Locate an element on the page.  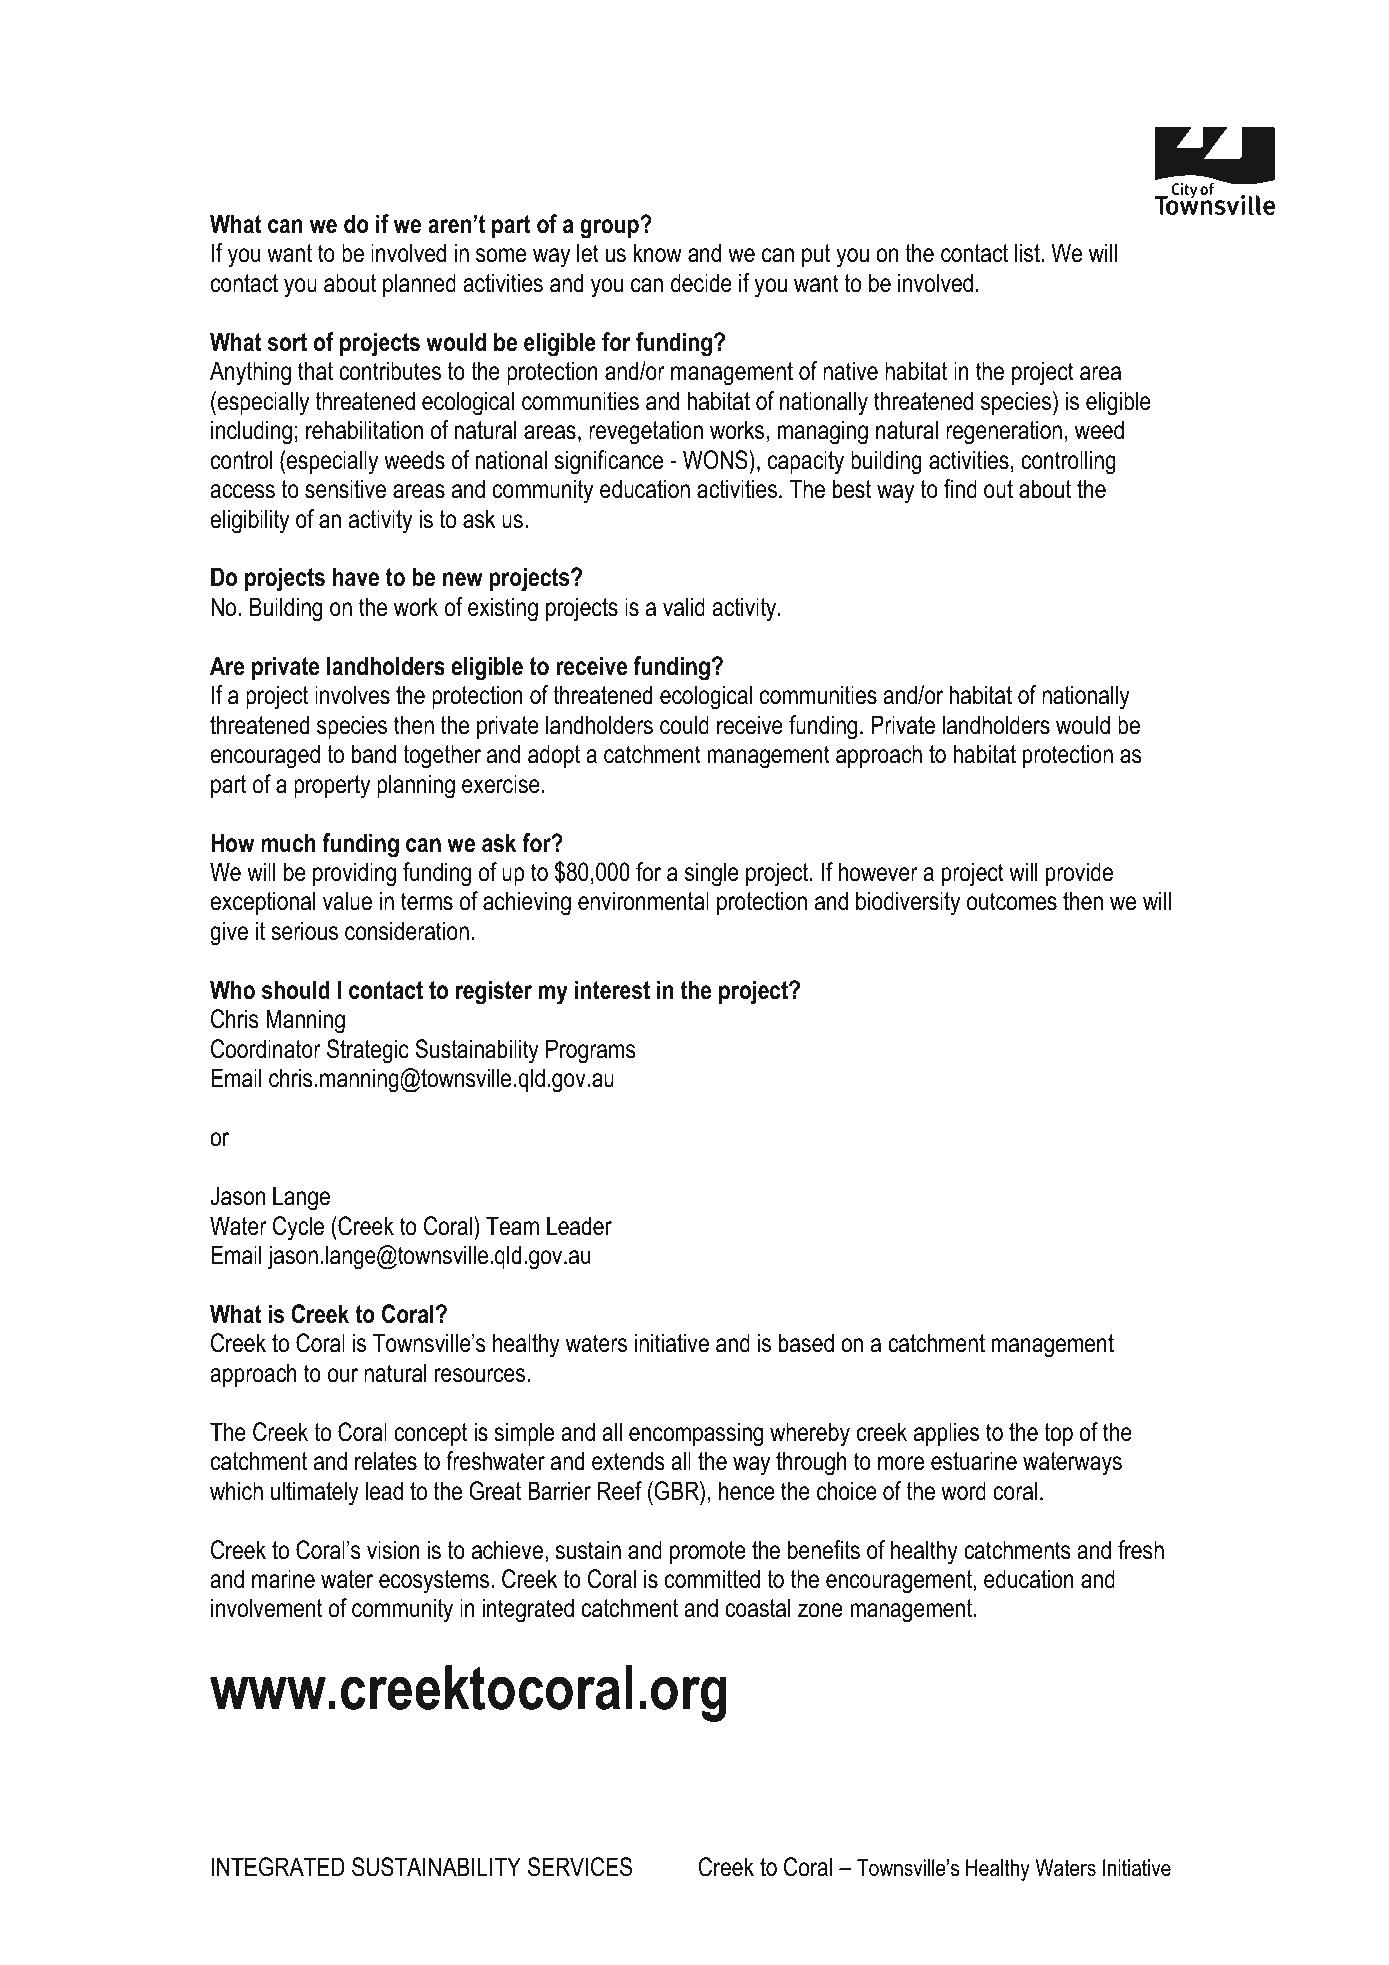
sort is located at coordinates (287, 342).
